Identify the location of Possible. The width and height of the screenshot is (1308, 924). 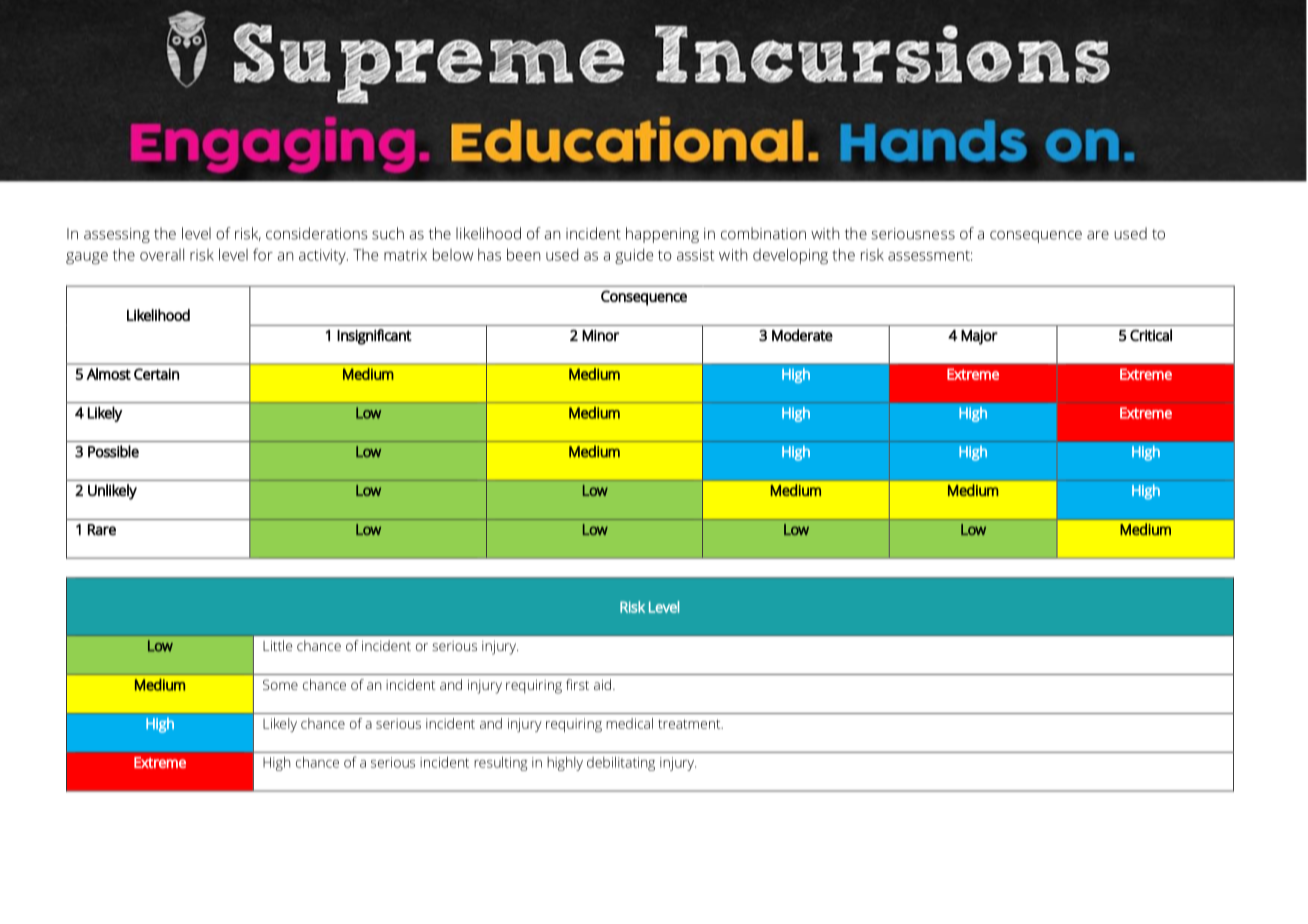
(113, 451).
